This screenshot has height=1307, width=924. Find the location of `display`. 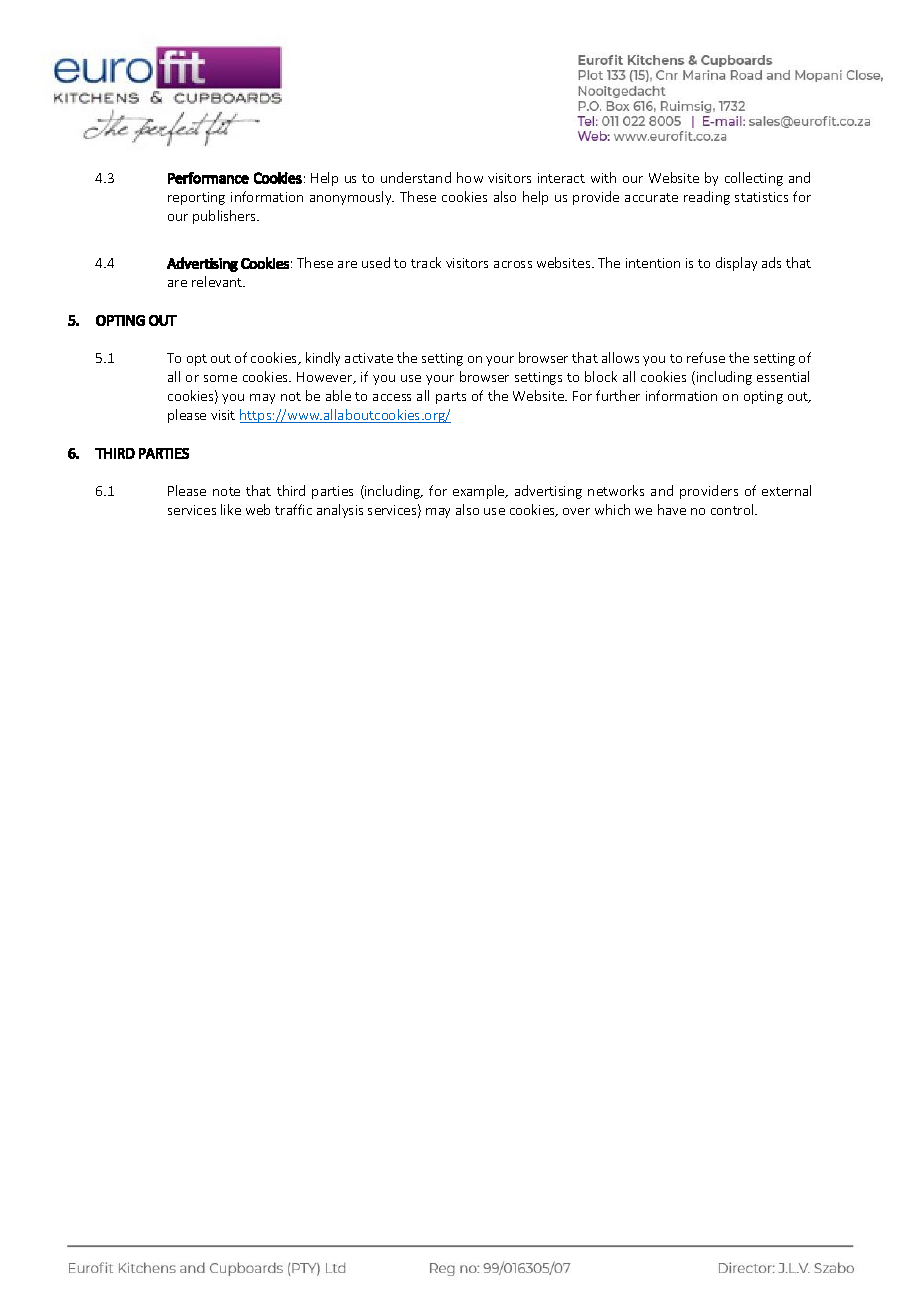

display is located at coordinates (736, 264).
